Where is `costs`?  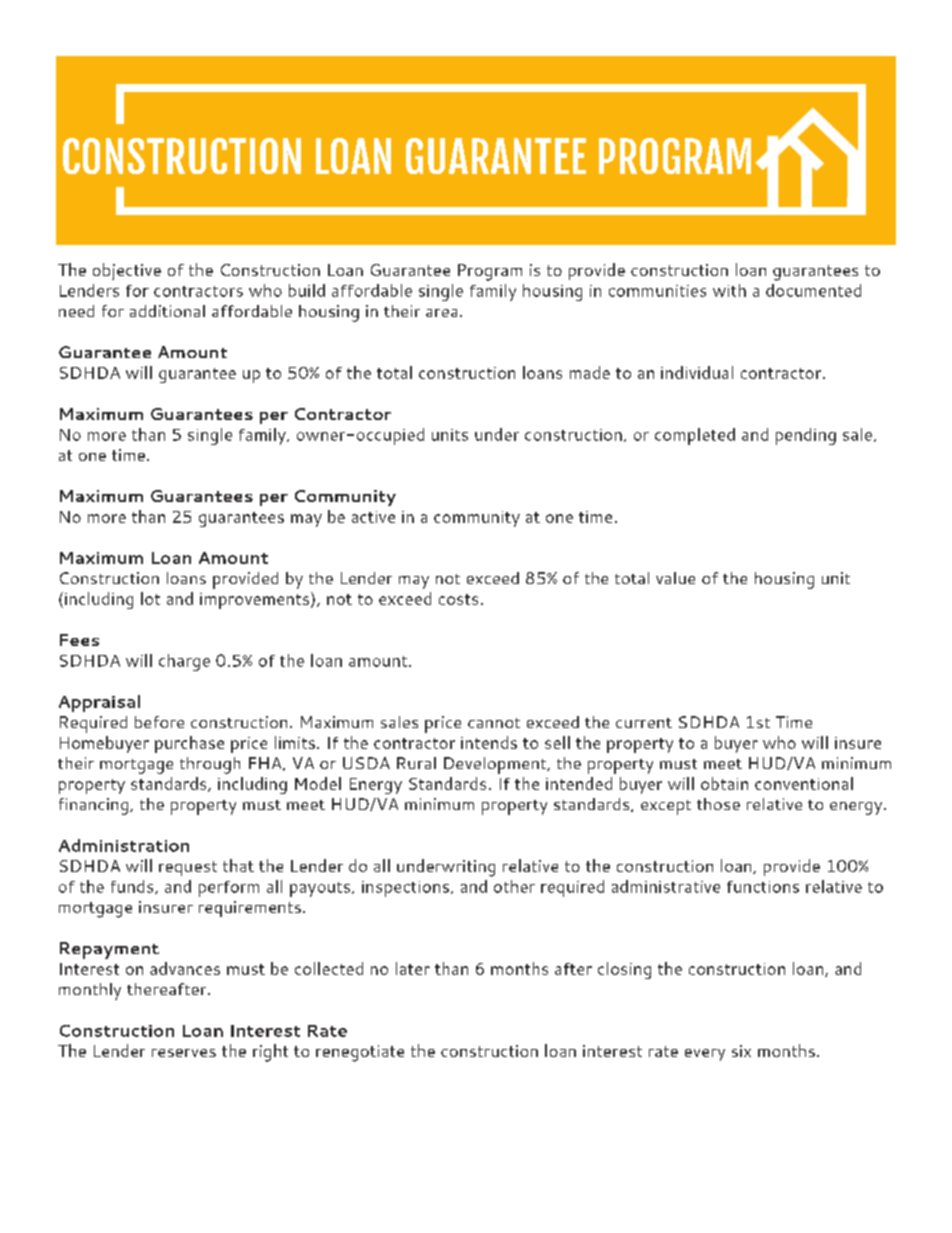 costs is located at coordinates (458, 599).
